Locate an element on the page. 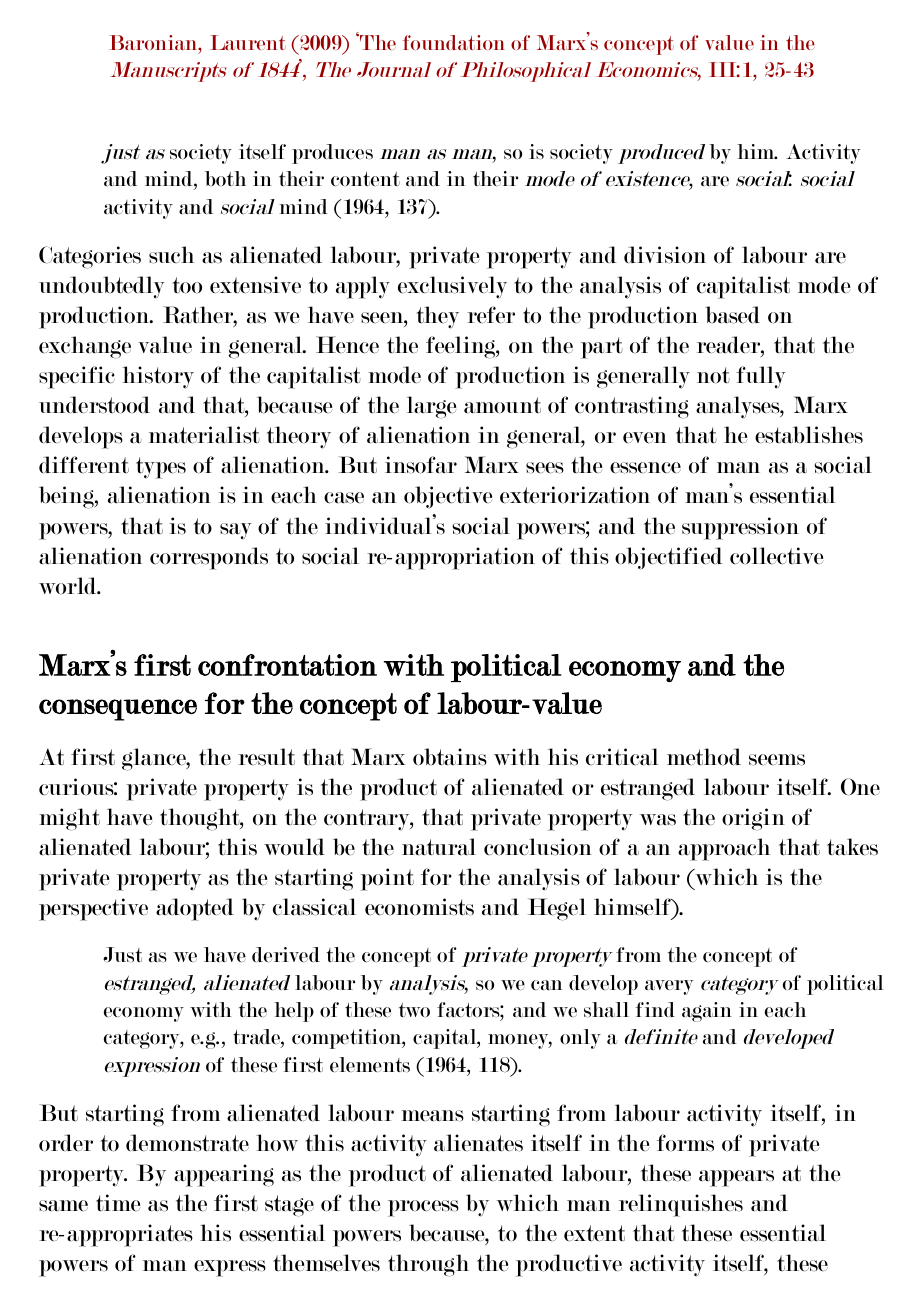 Image resolution: width=924 pixels, height=1311 pixels. obtains is located at coordinates (450, 757).
